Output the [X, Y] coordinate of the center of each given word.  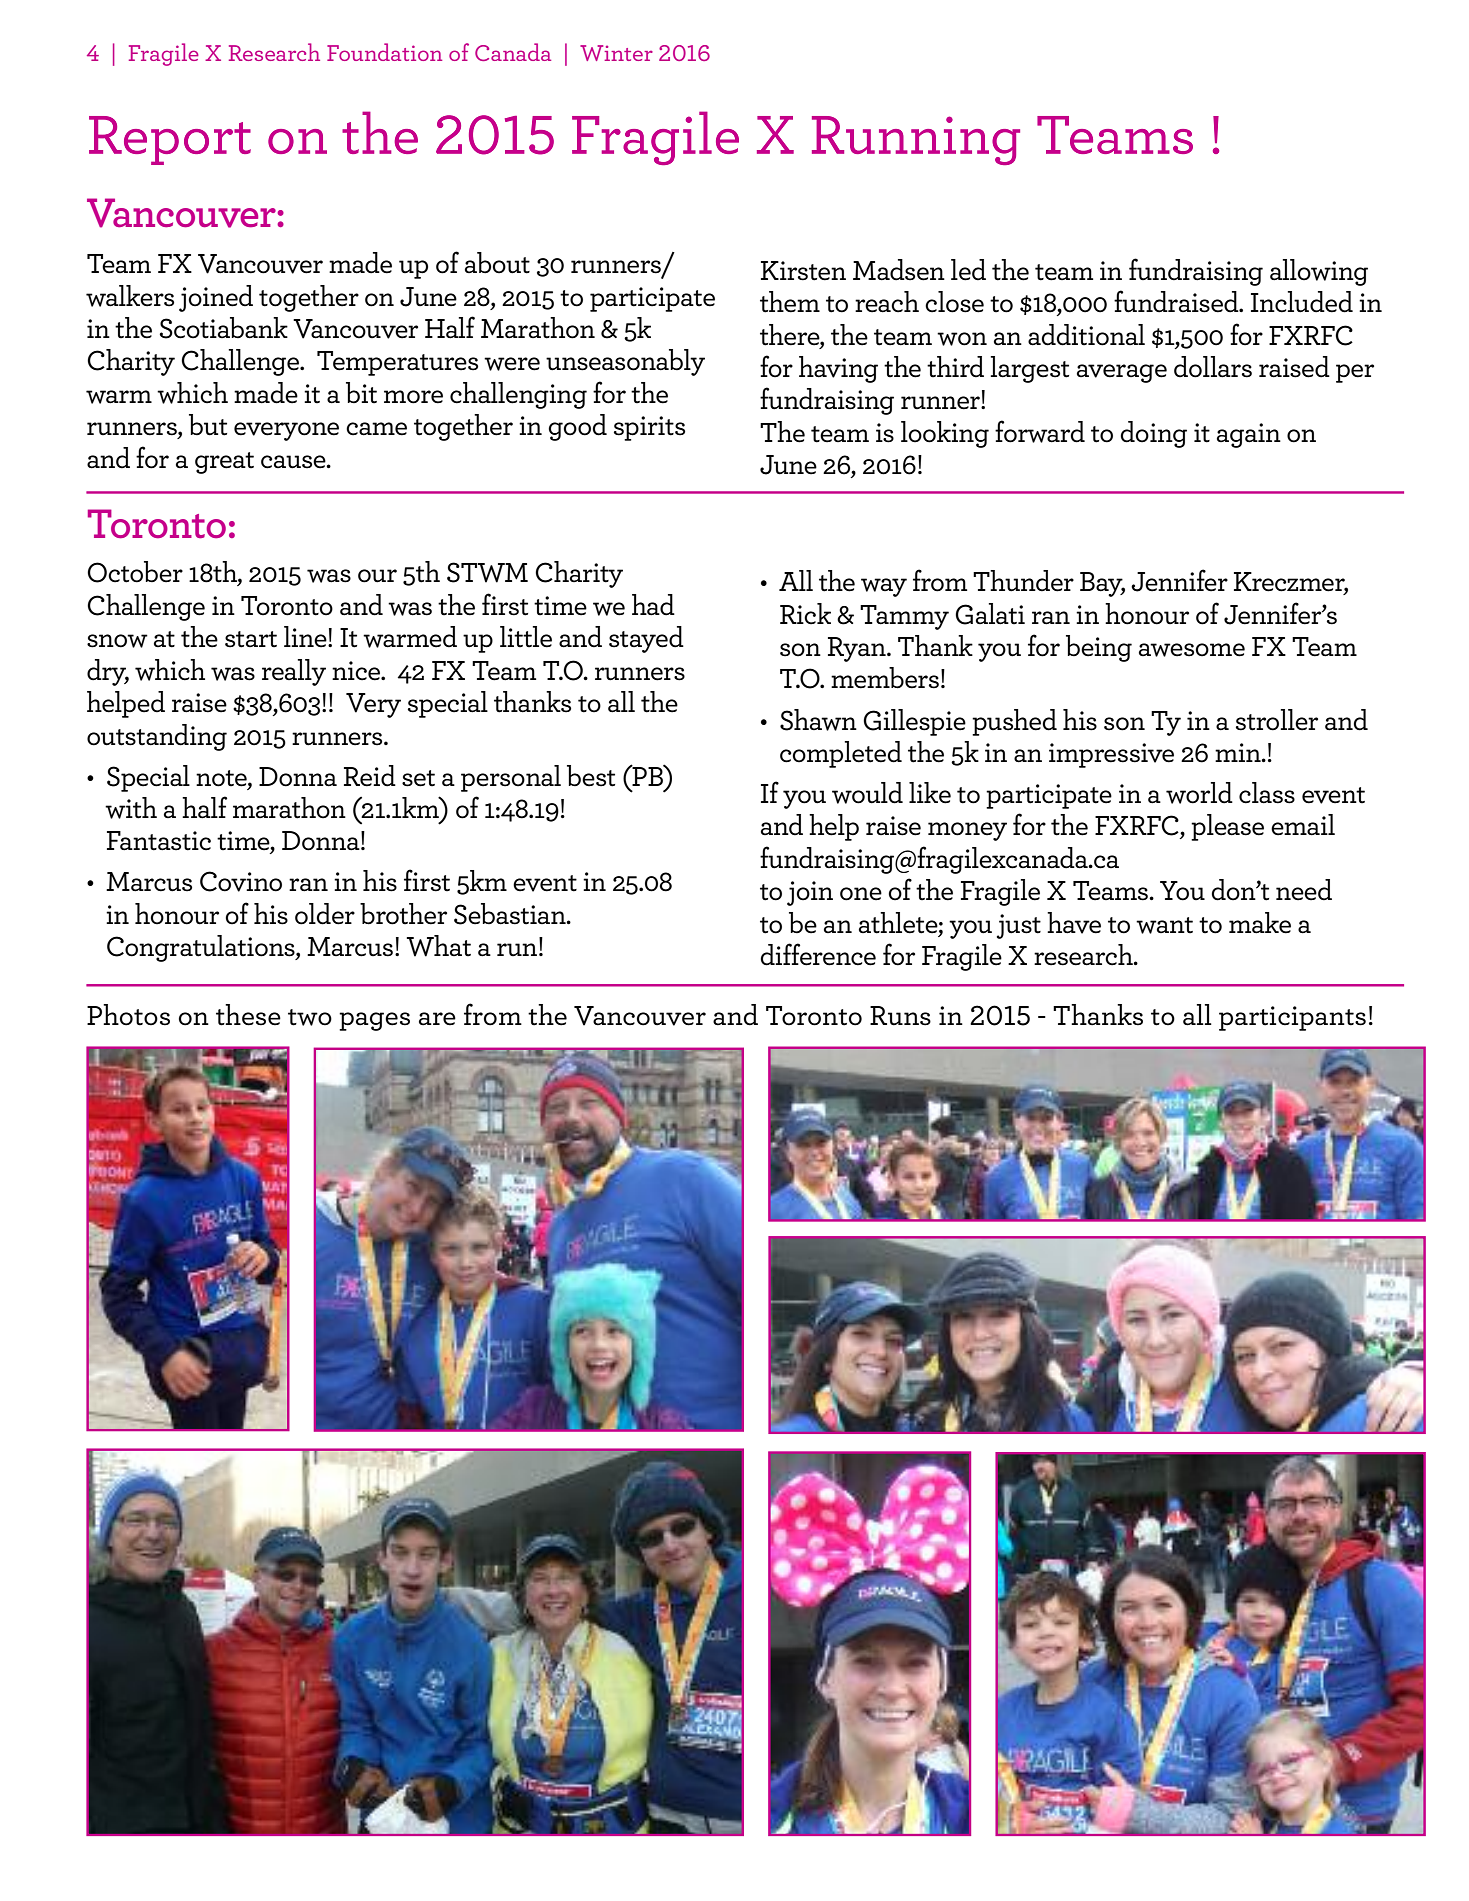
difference [818, 954]
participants [1292, 1018]
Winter [616, 53]
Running [916, 140]
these [248, 1015]
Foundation [384, 52]
